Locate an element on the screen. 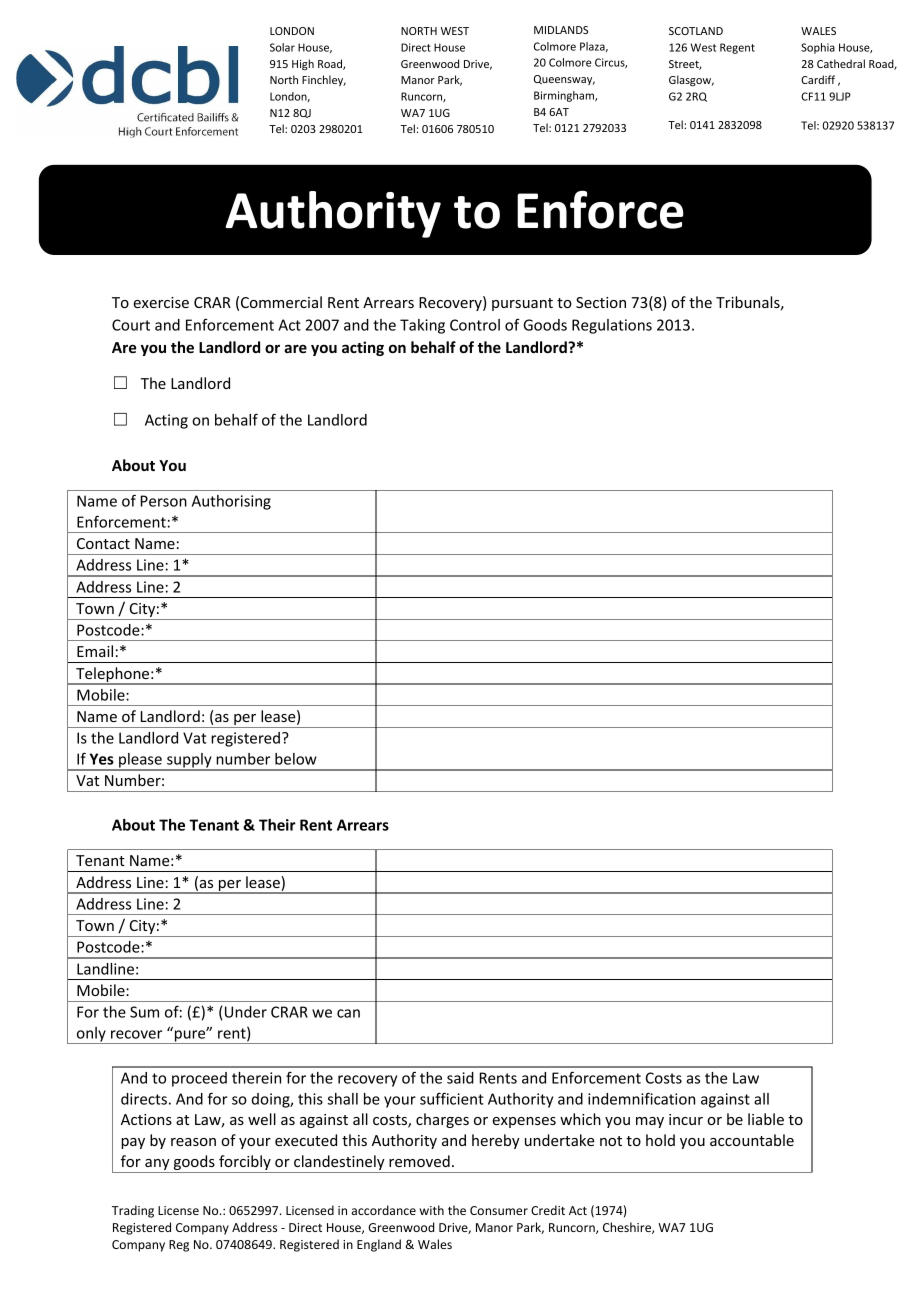  Control is located at coordinates (475, 325).
